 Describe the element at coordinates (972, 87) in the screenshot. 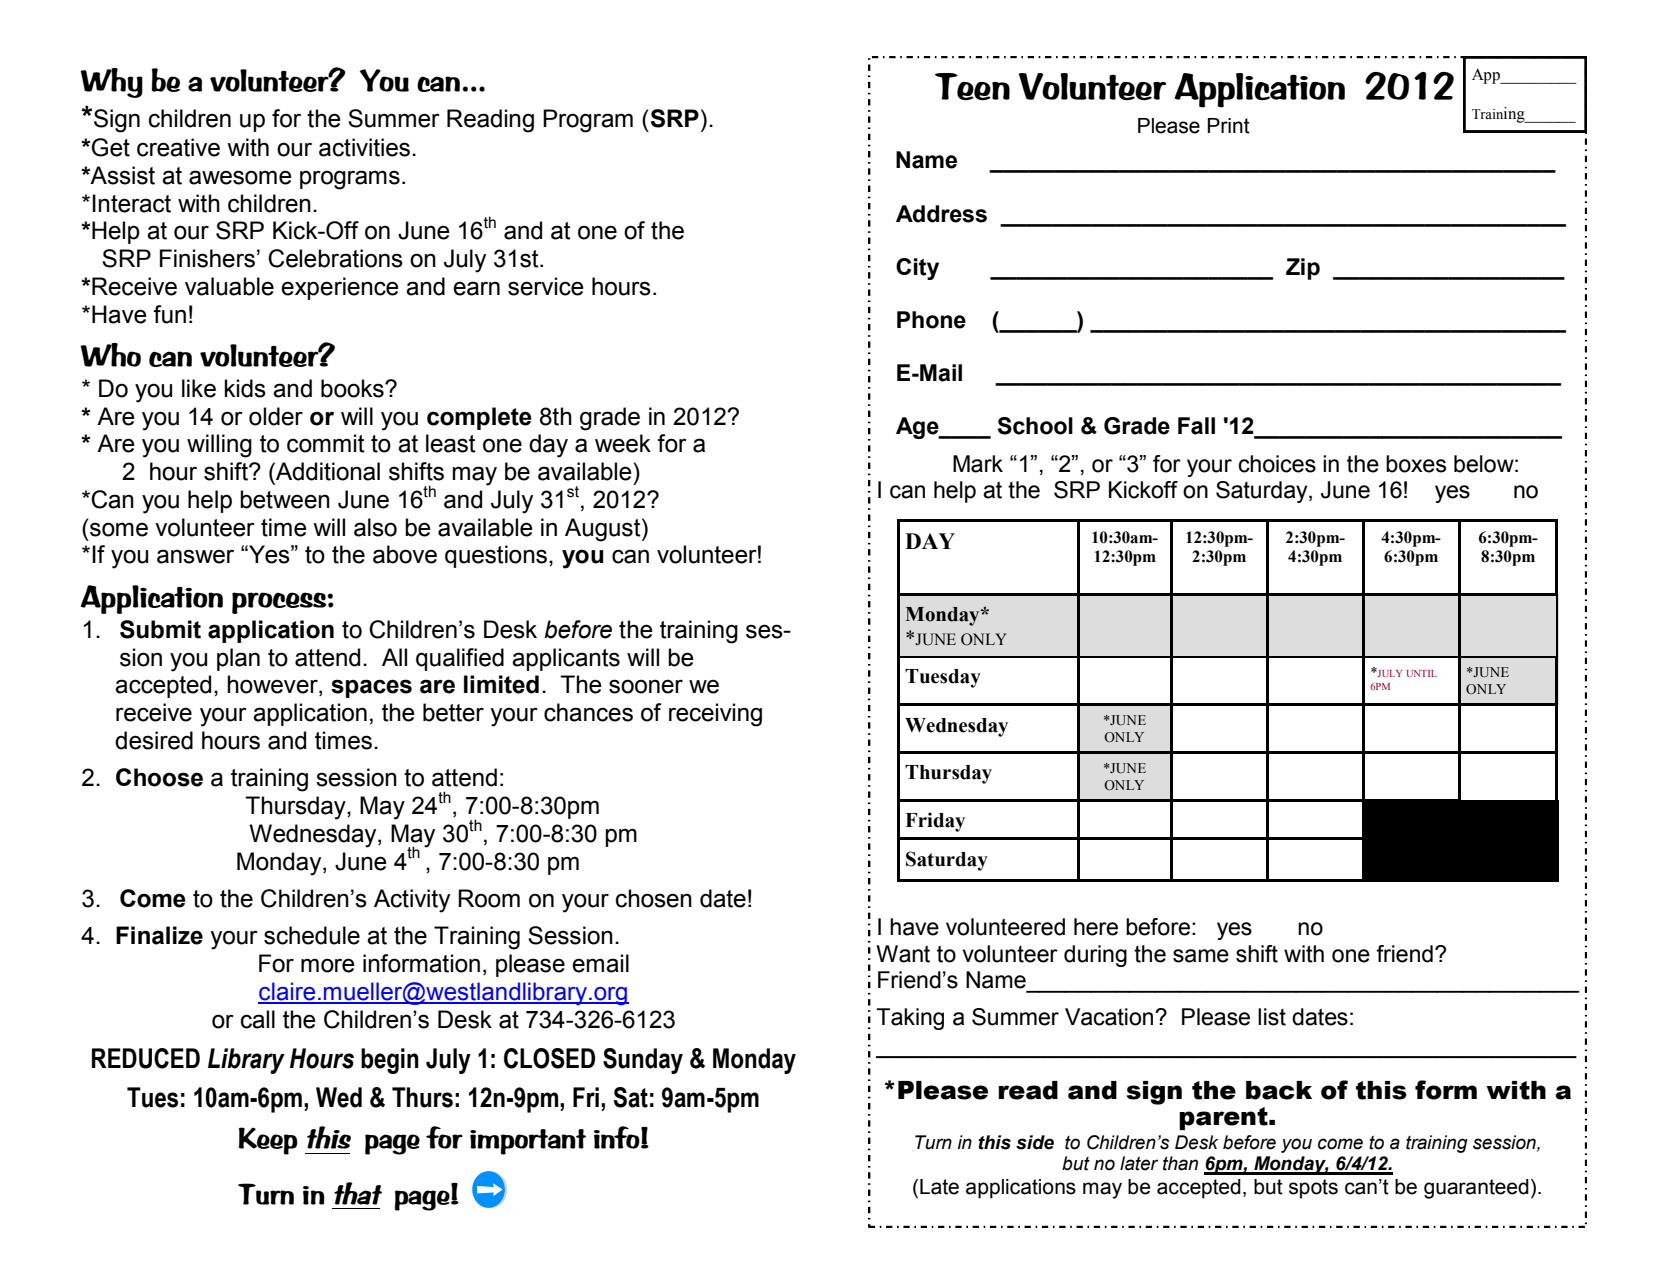

I see `Teen` at that location.
